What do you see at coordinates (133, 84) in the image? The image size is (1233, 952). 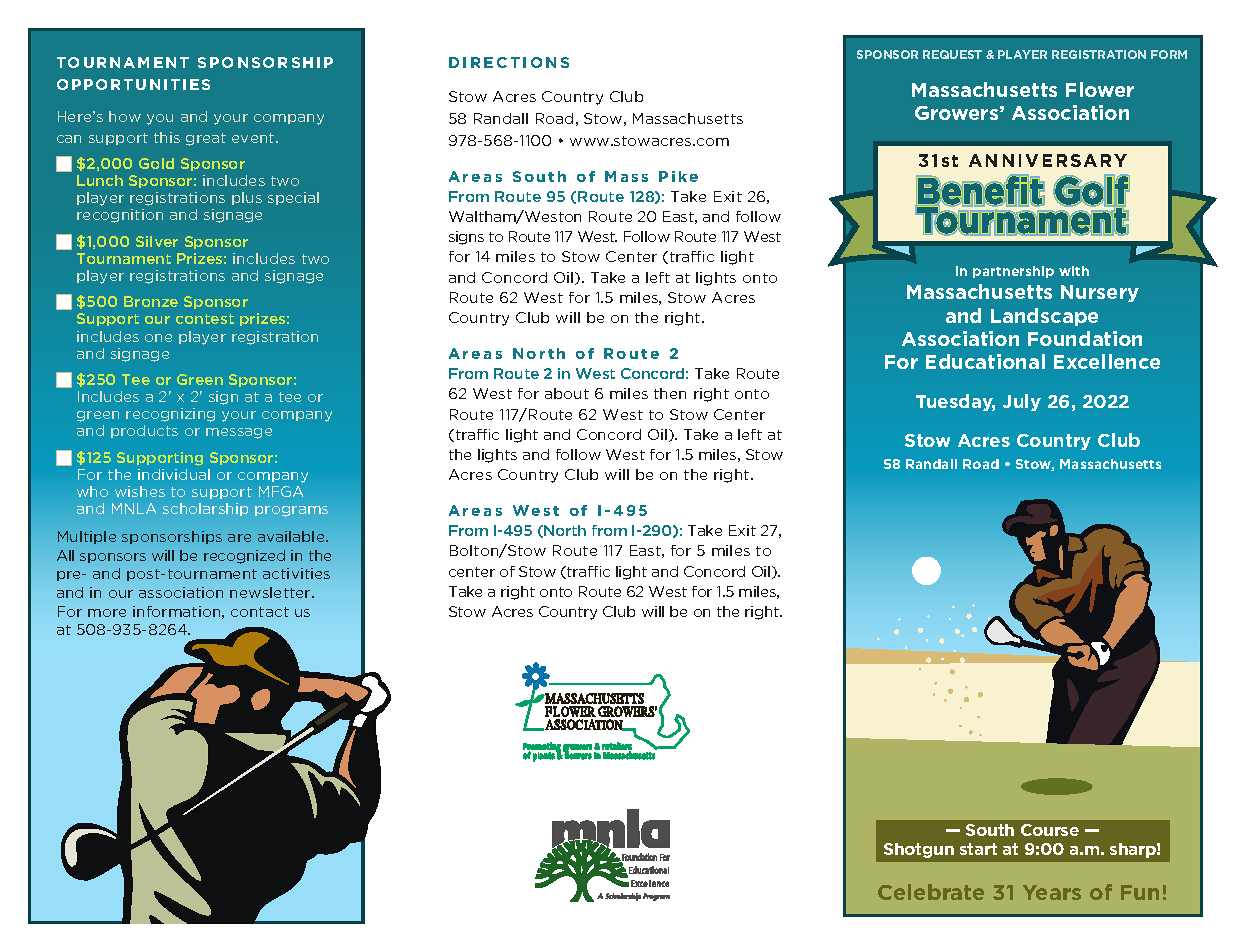 I see `OPPORTUNITIES` at bounding box center [133, 84].
